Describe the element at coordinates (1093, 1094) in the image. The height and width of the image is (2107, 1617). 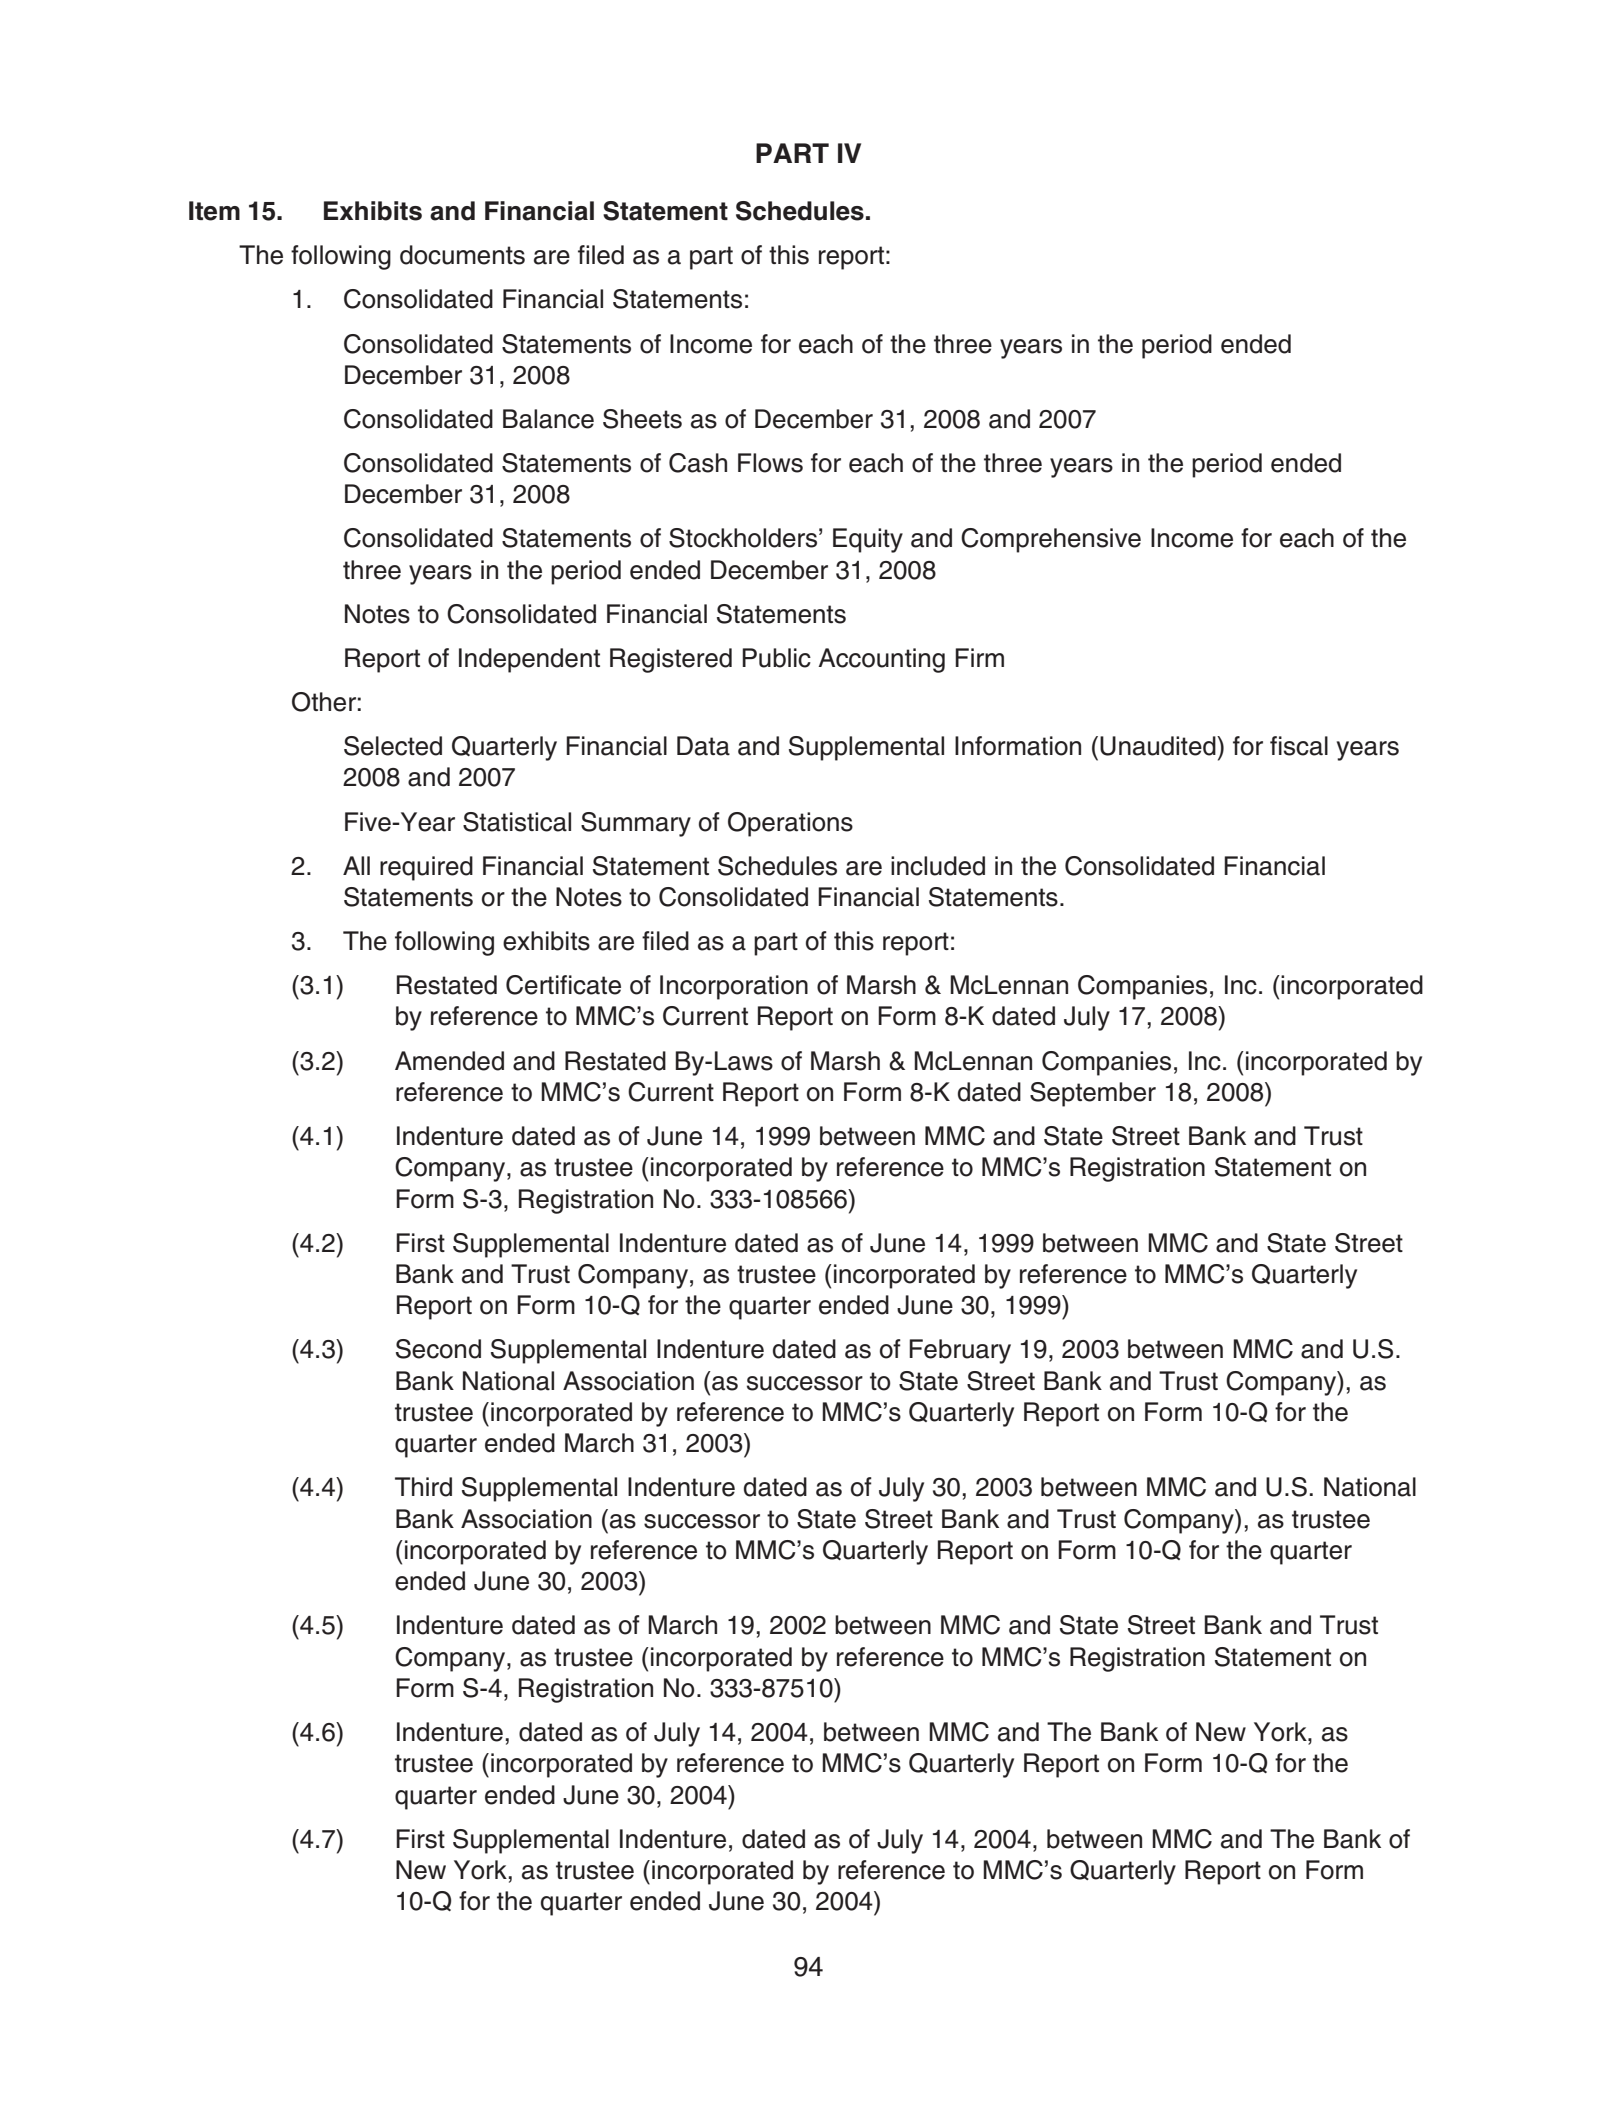
I see `September` at that location.
